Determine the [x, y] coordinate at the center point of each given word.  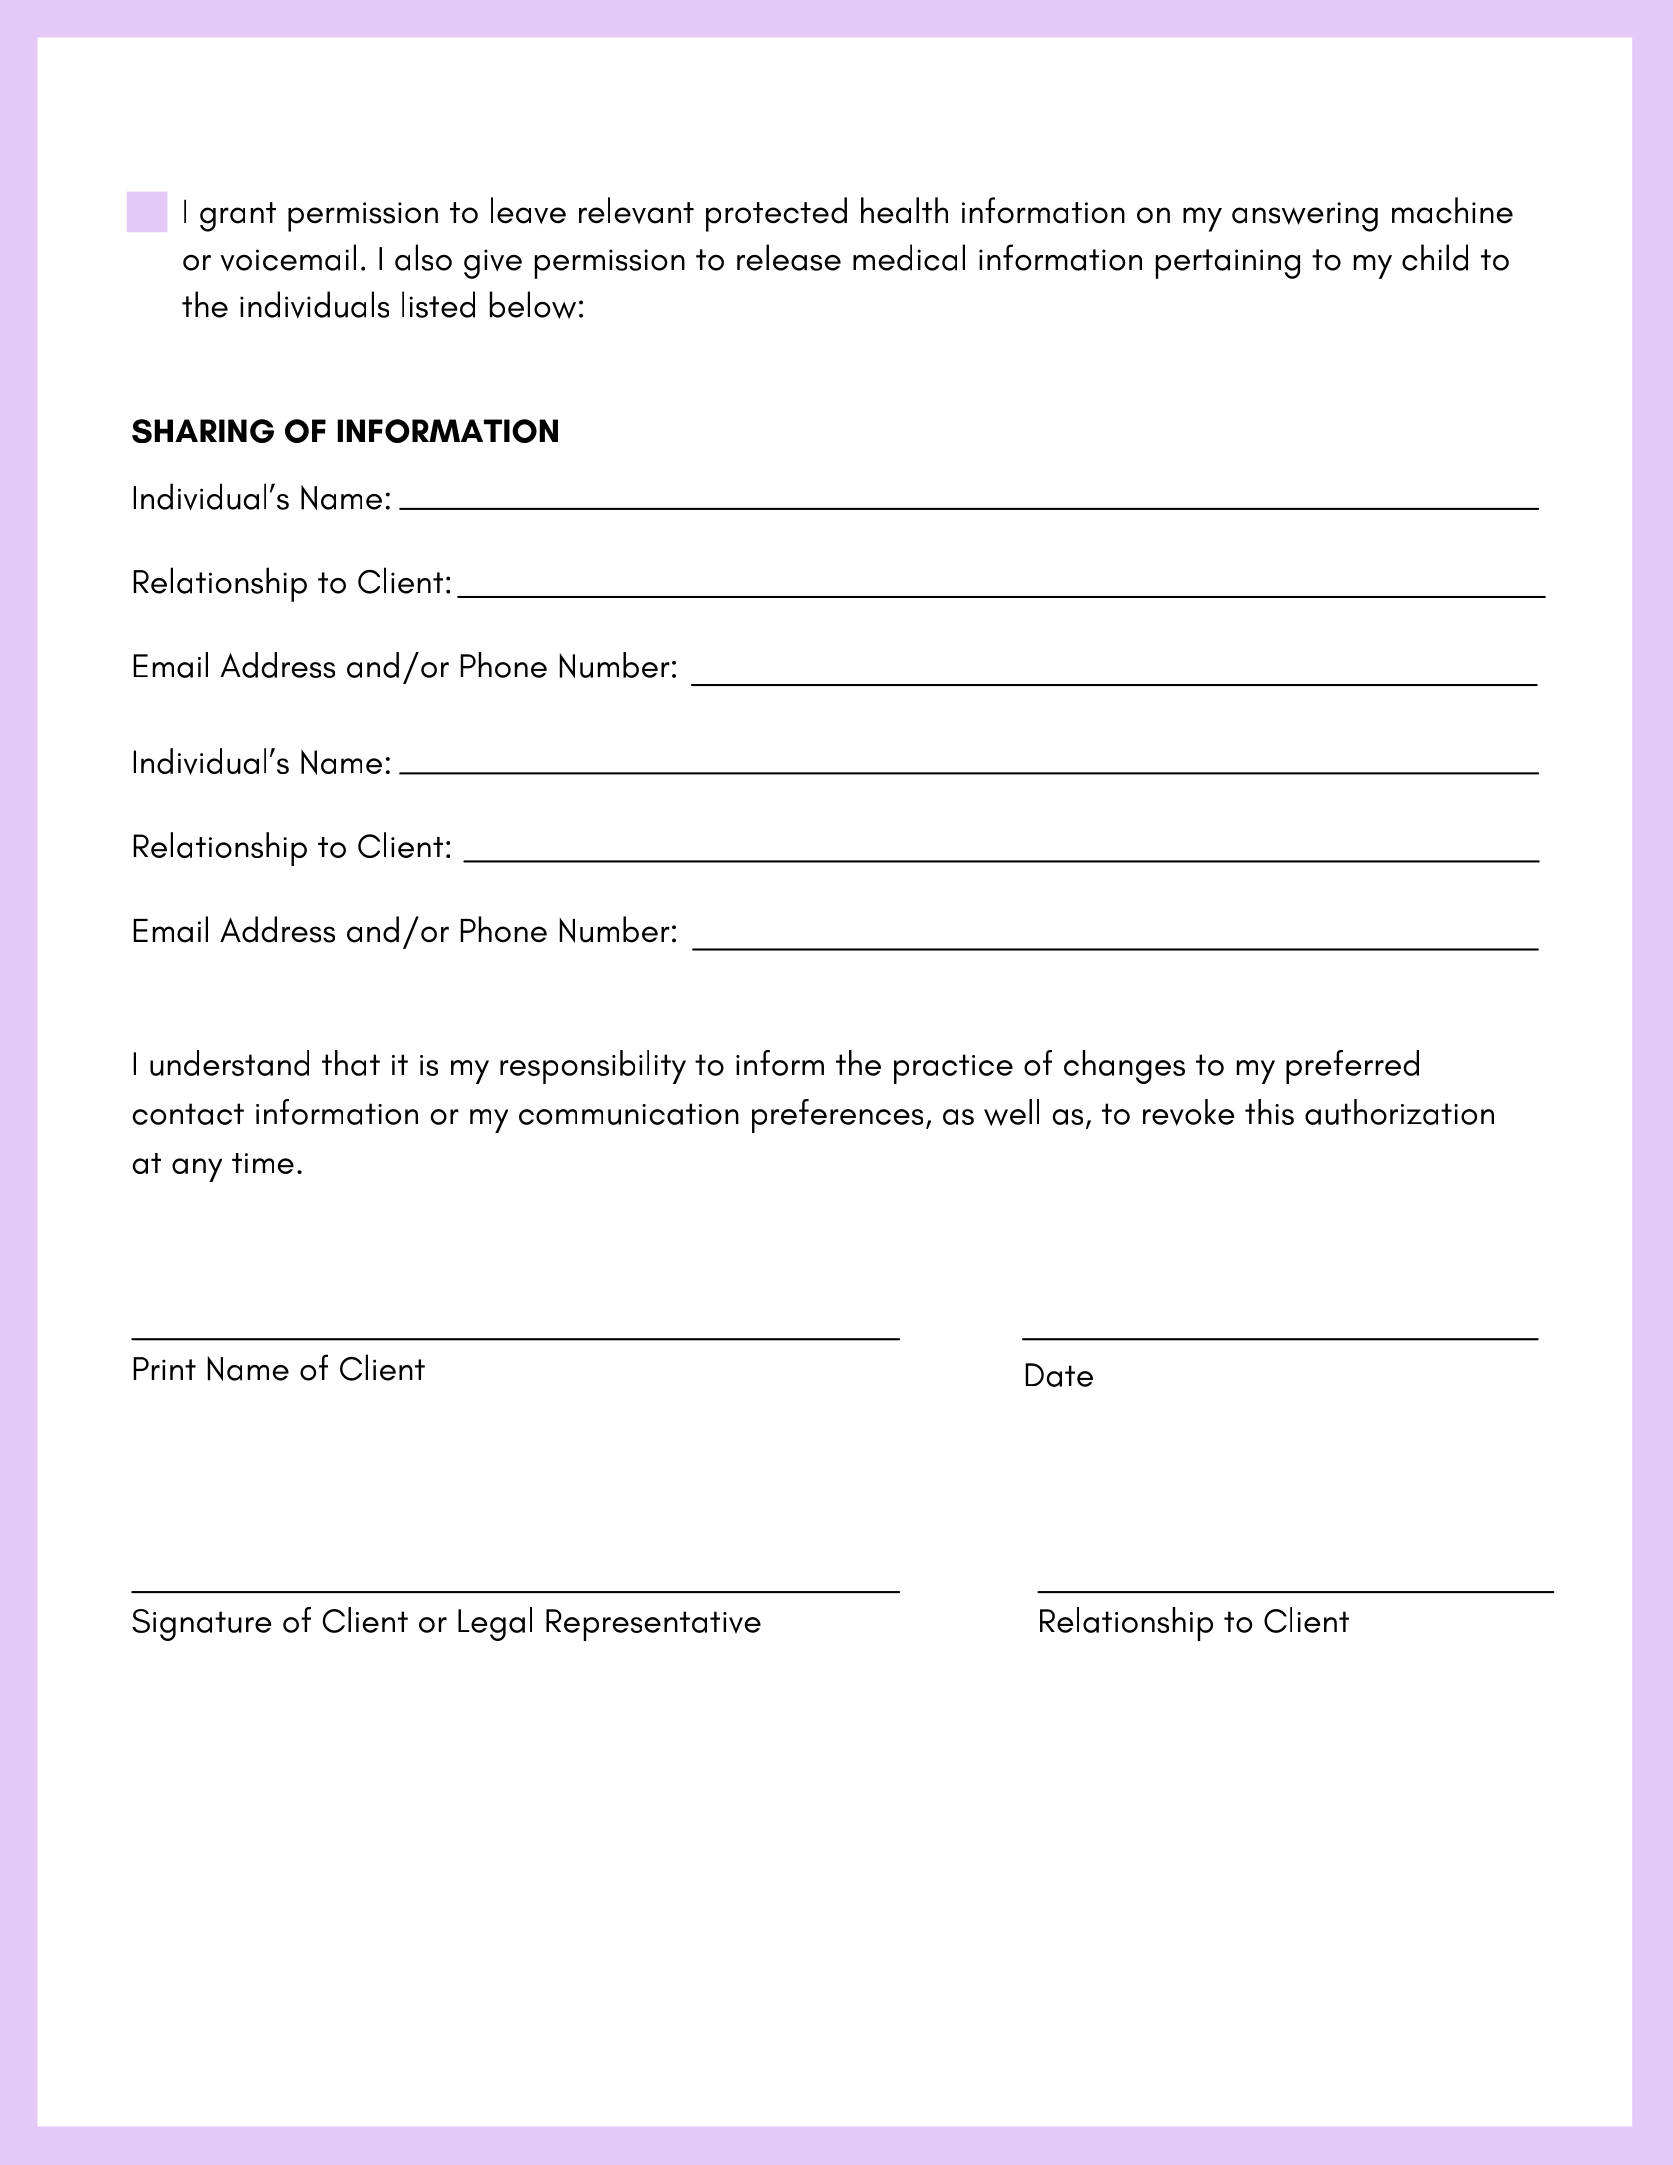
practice [953, 1069]
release [789, 257]
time [263, 1163]
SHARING [203, 431]
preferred [1352, 1067]
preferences [837, 1116]
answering [1305, 217]
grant [238, 217]
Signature [201, 1625]
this [1269, 1112]
